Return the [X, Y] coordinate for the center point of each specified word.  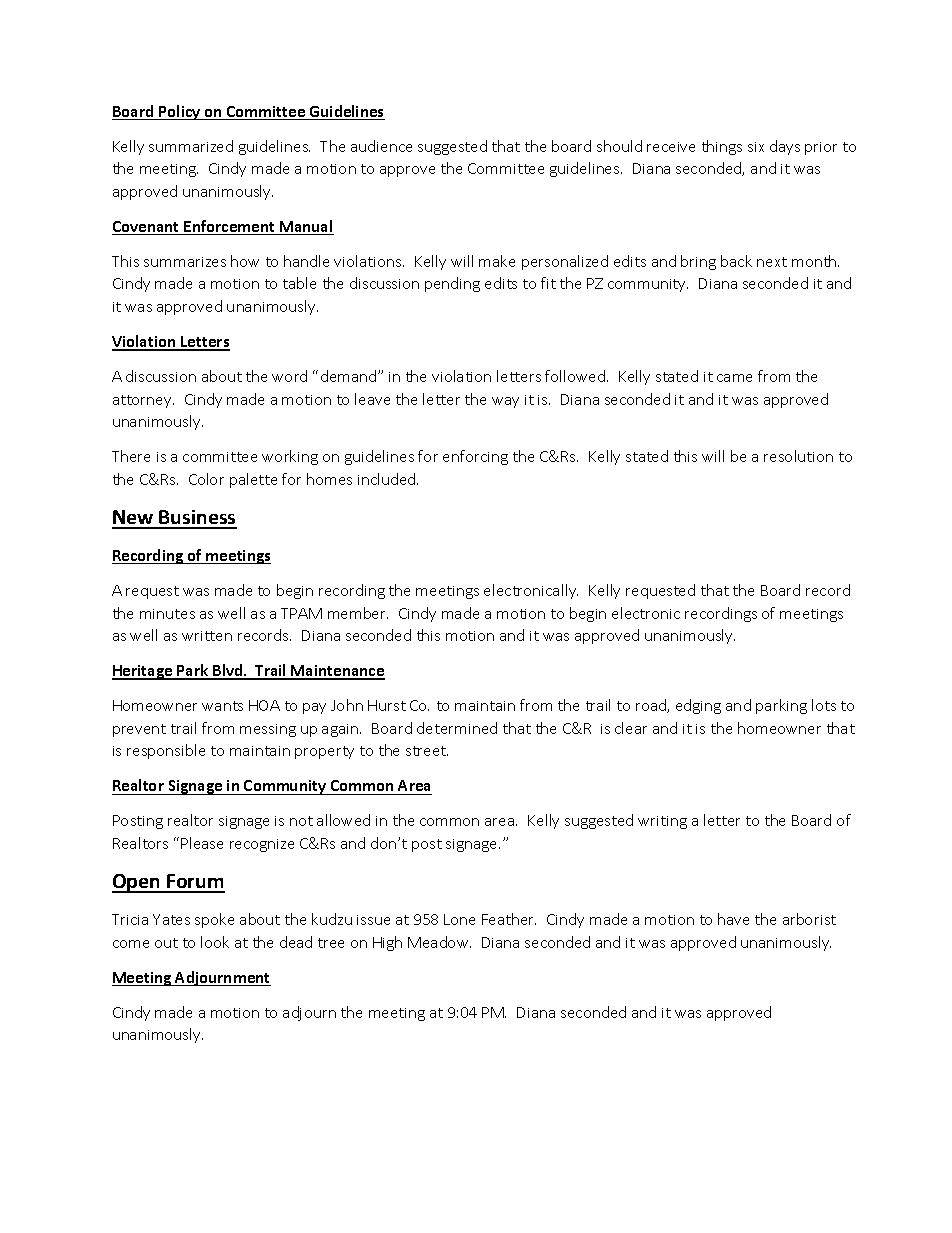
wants [222, 706]
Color [206, 479]
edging [698, 706]
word [289, 376]
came [734, 378]
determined [457, 728]
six [756, 147]
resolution [798, 456]
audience [381, 146]
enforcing [475, 457]
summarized [191, 146]
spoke [214, 920]
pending [452, 284]
